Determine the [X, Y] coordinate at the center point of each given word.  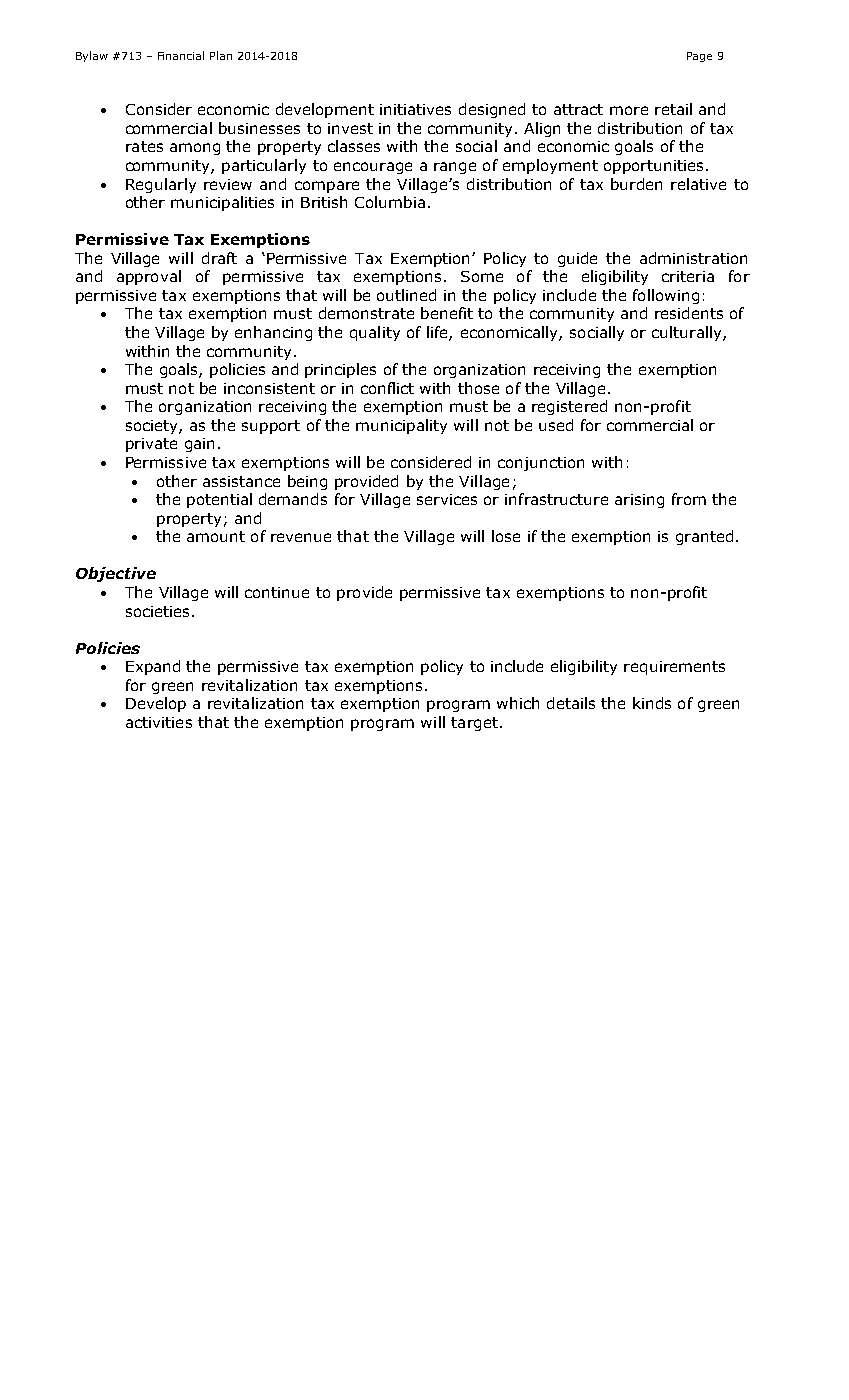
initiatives [415, 109]
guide [577, 259]
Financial [181, 55]
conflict [387, 388]
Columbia [390, 202]
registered [569, 407]
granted [704, 537]
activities [159, 722]
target [474, 724]
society [153, 427]
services [447, 499]
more [629, 110]
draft [219, 258]
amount [216, 536]
